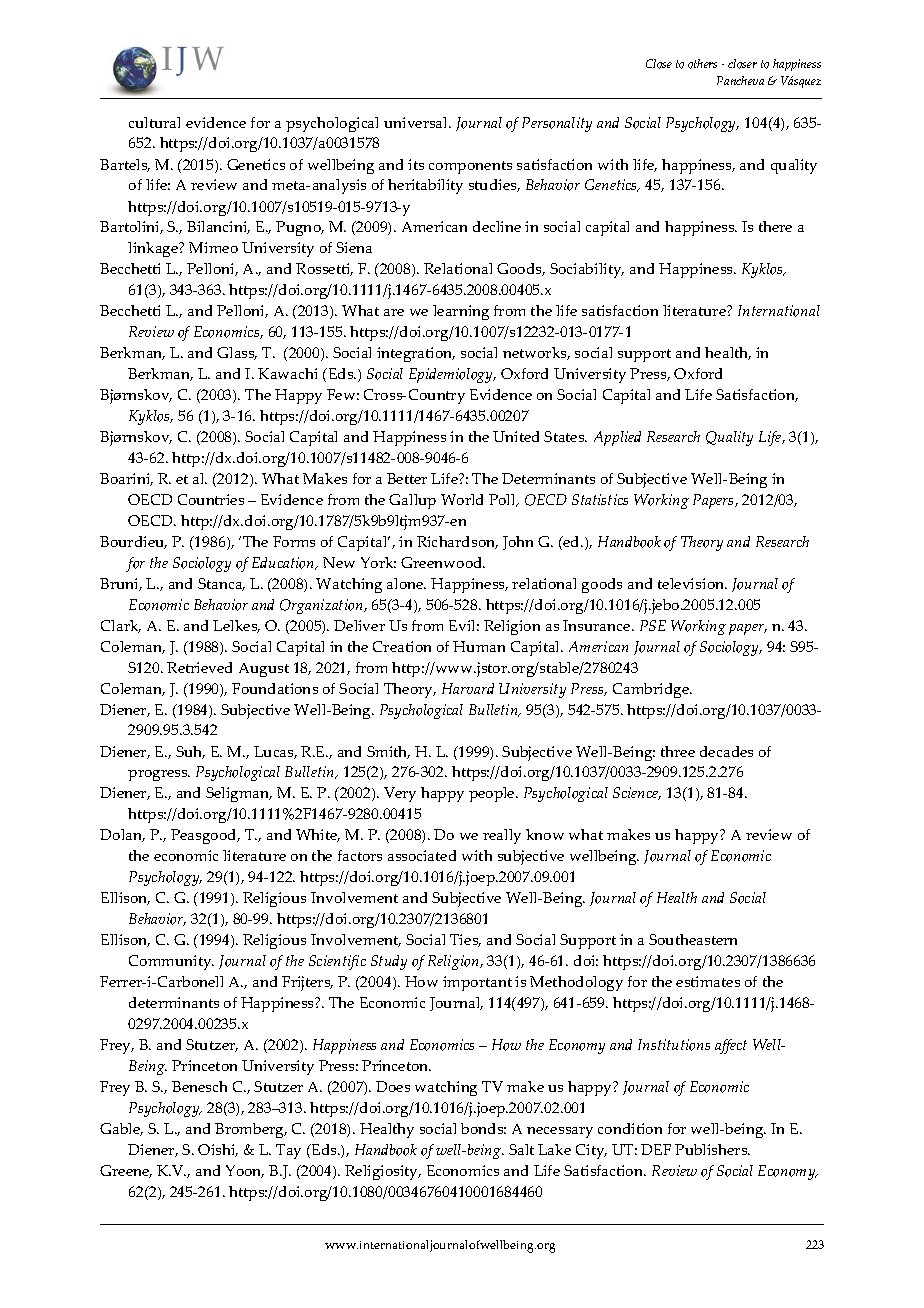 This screenshot has width=924, height=1308. What do you see at coordinates (452, 375) in the screenshot?
I see `Epidemiology` at bounding box center [452, 375].
